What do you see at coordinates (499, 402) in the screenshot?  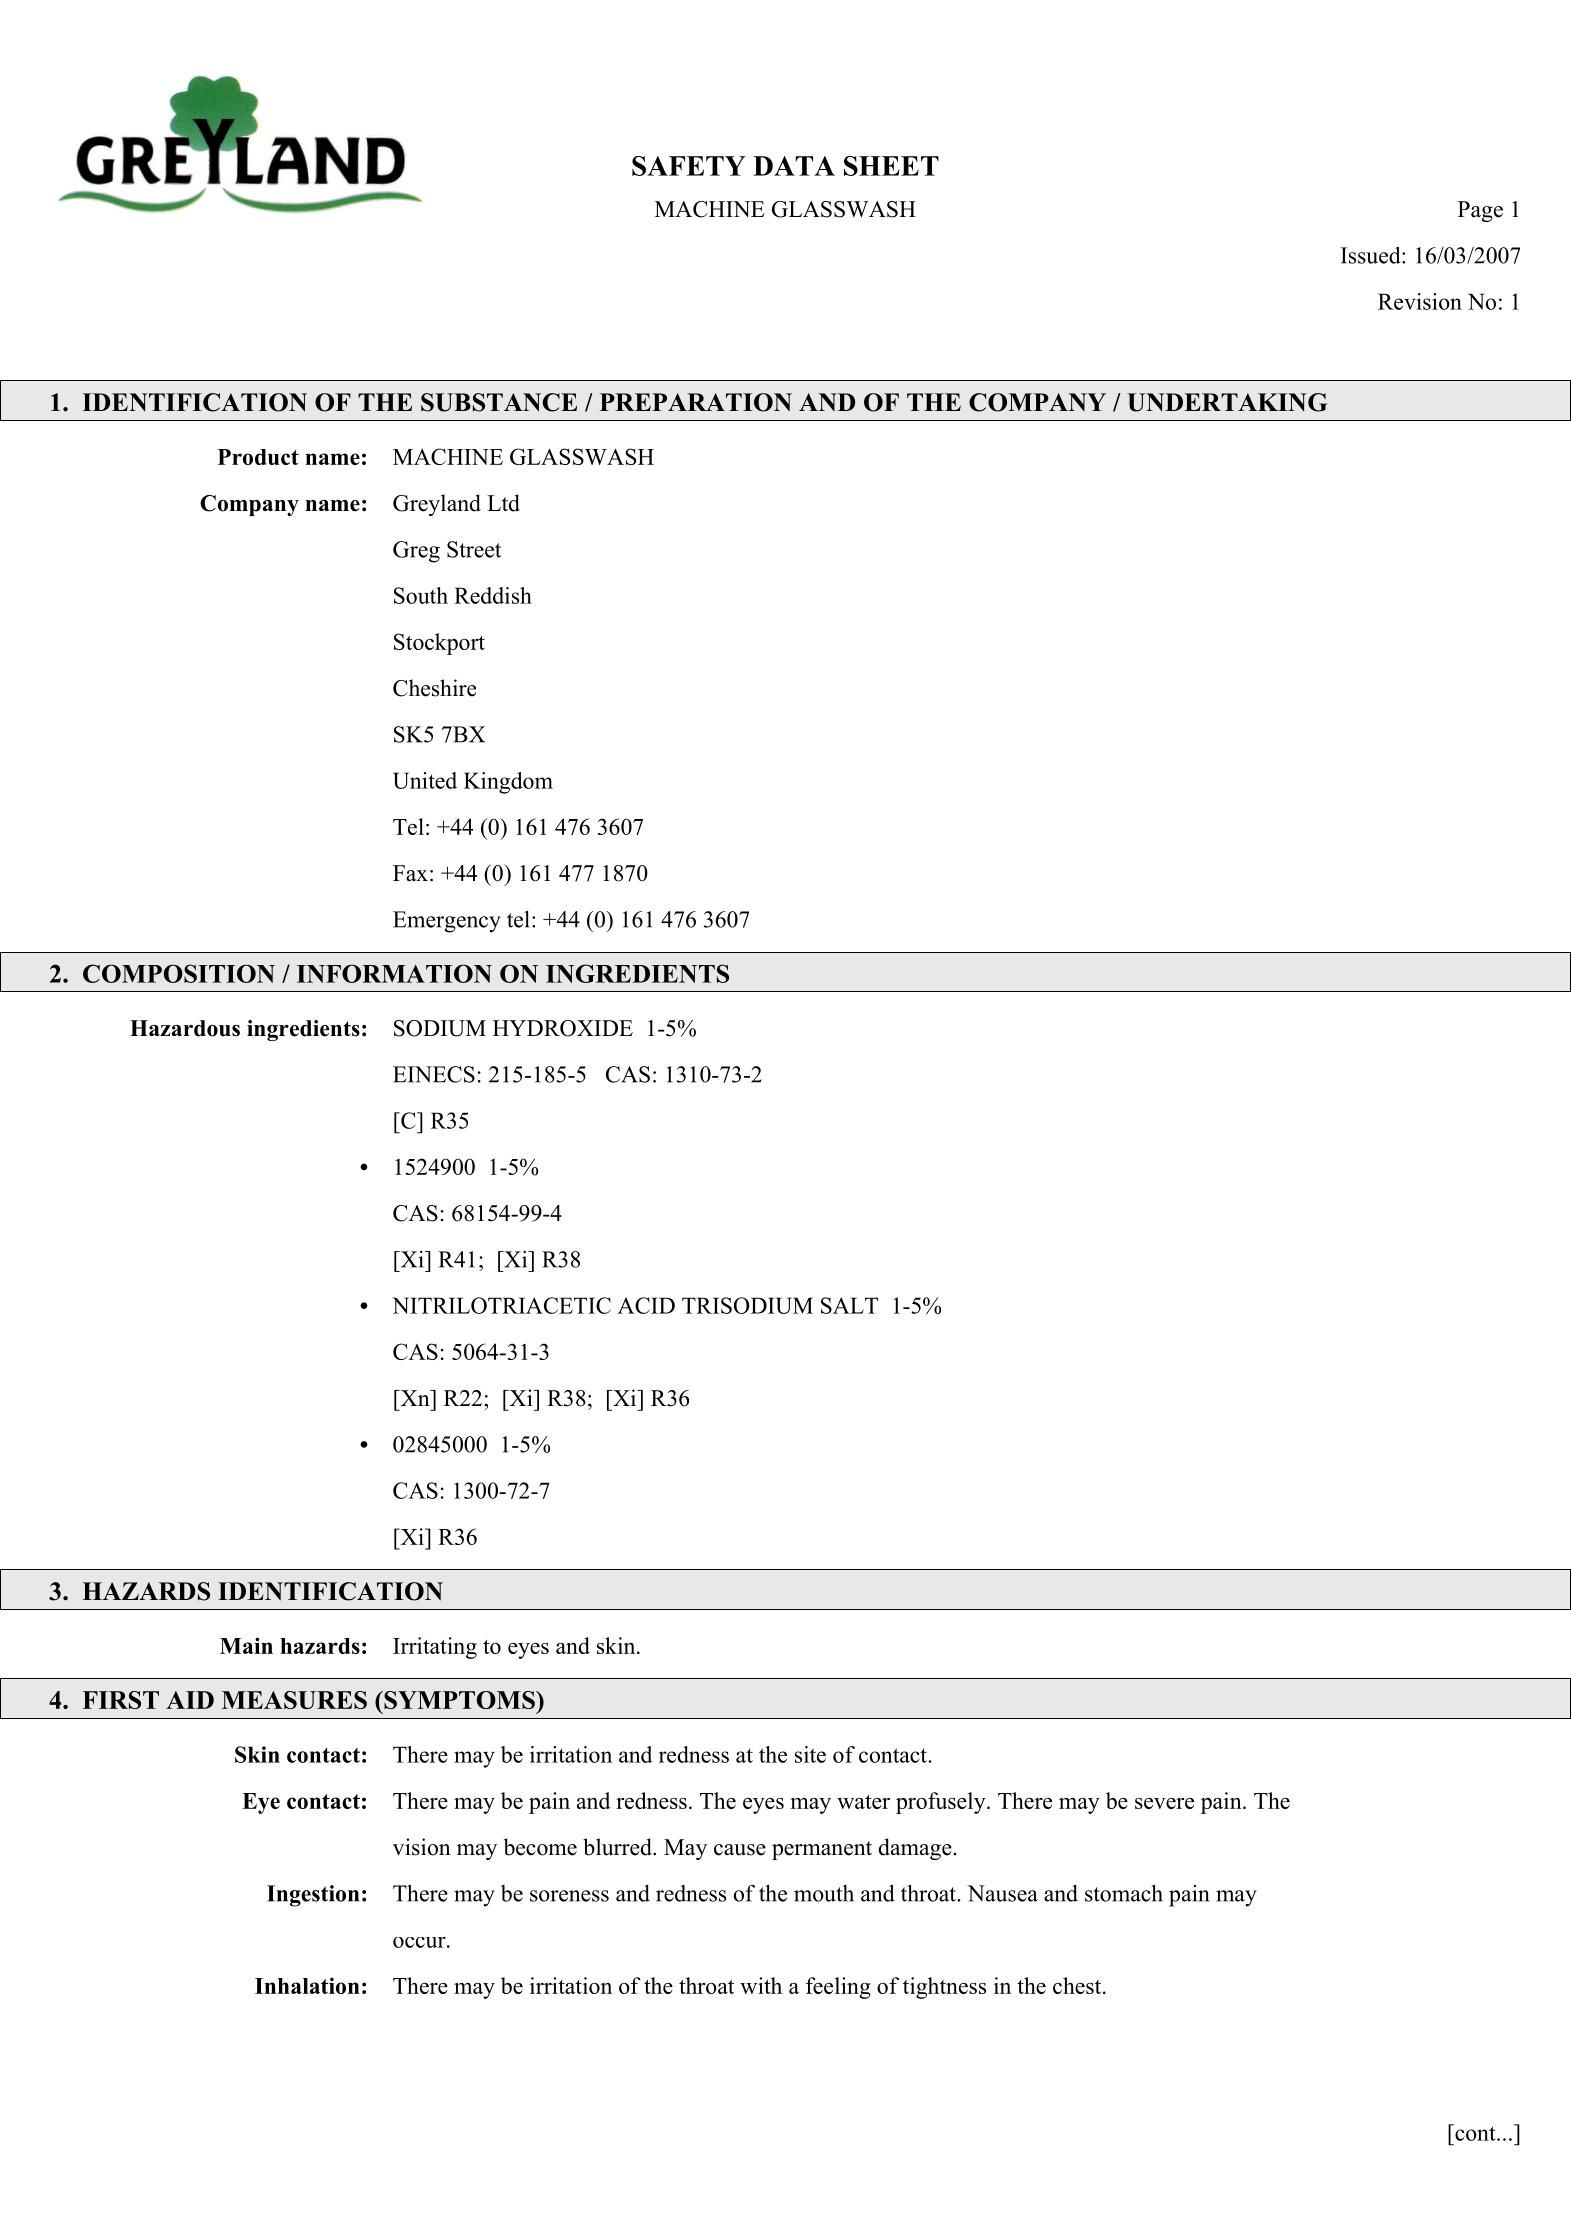 I see `SUBSTANCE` at bounding box center [499, 402].
